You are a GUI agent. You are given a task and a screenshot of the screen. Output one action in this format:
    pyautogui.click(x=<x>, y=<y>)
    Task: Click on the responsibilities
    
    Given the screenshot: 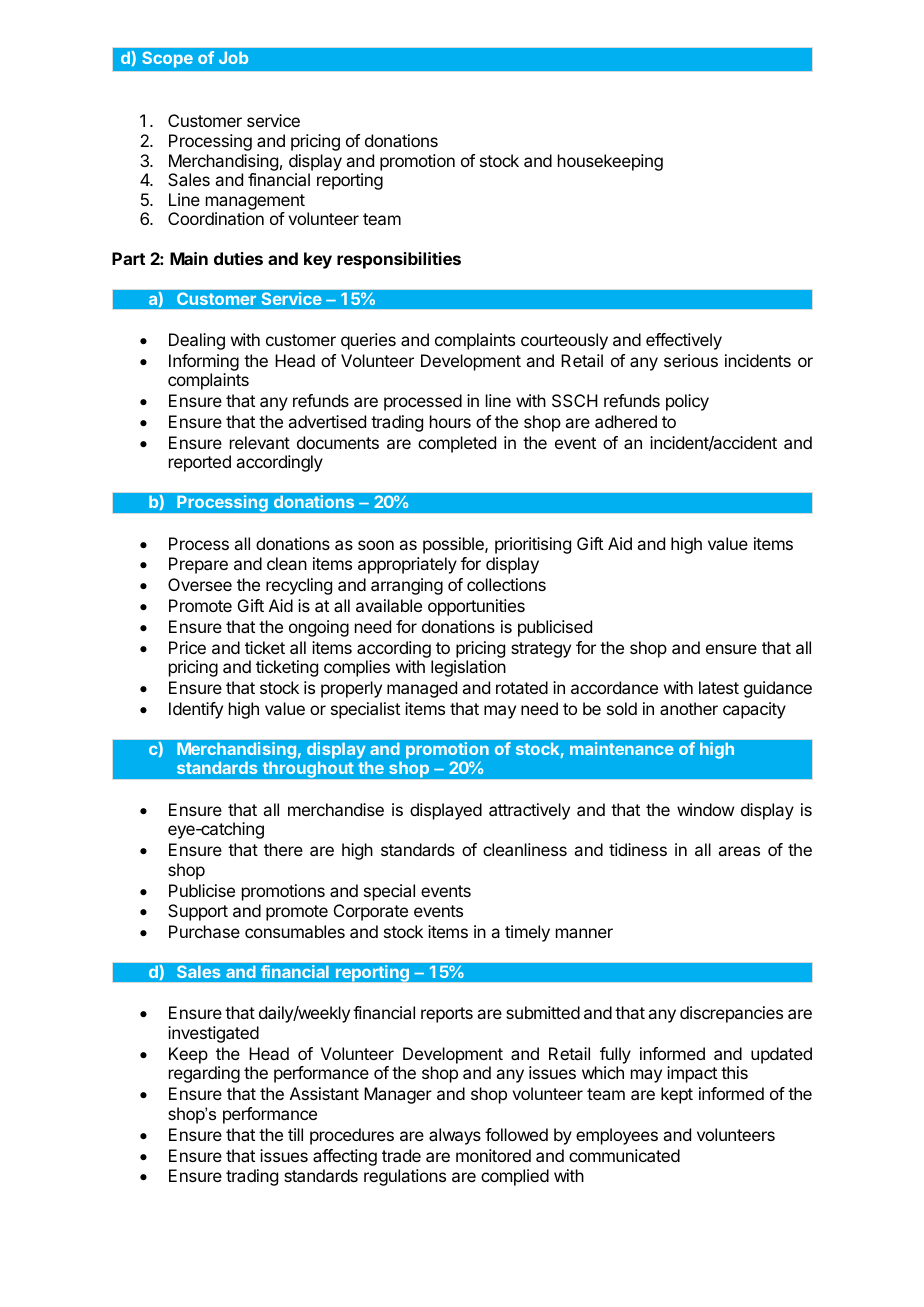 What is the action you would take?
    pyautogui.click(x=399, y=260)
